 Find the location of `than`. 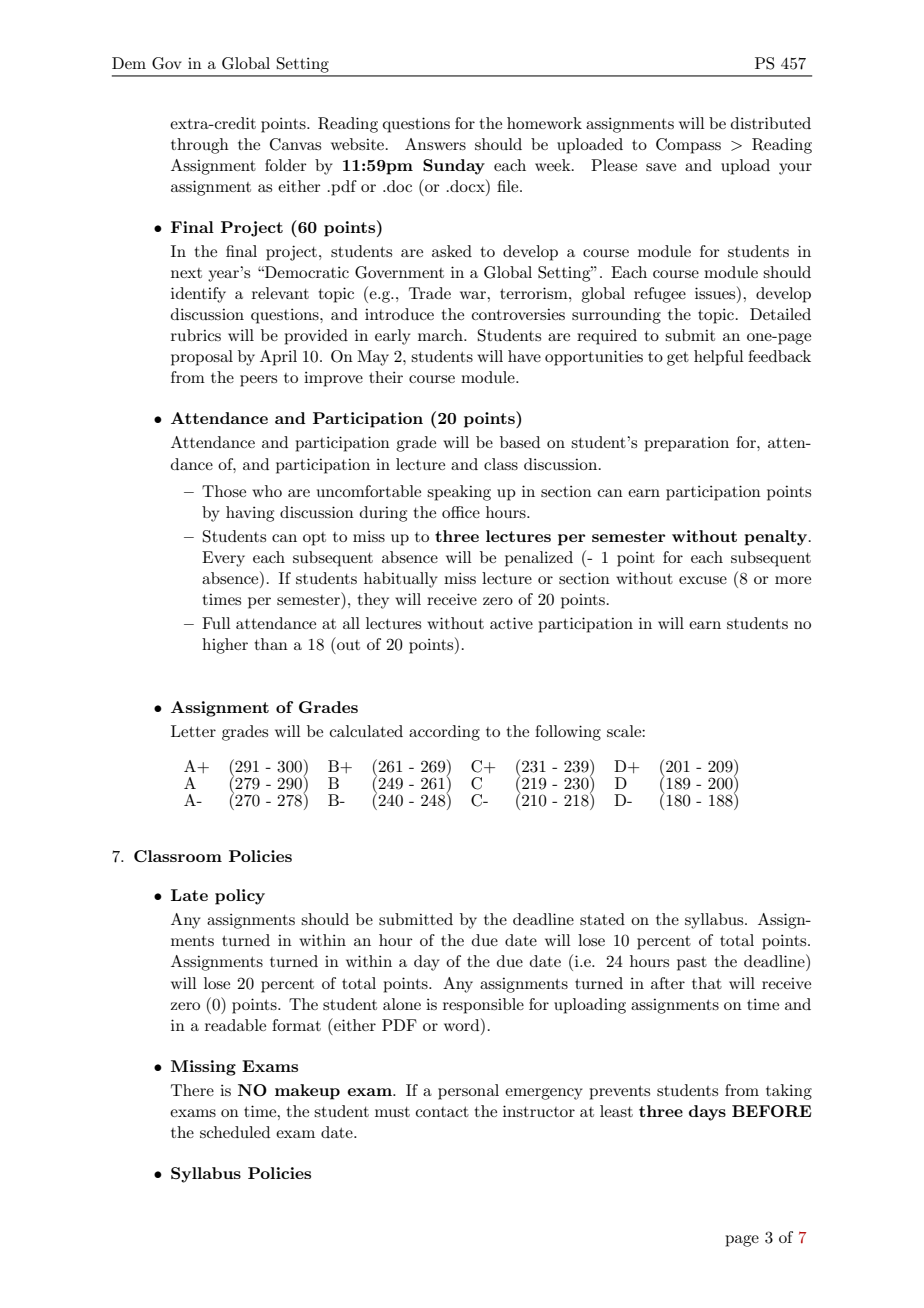

than is located at coordinates (271, 644).
